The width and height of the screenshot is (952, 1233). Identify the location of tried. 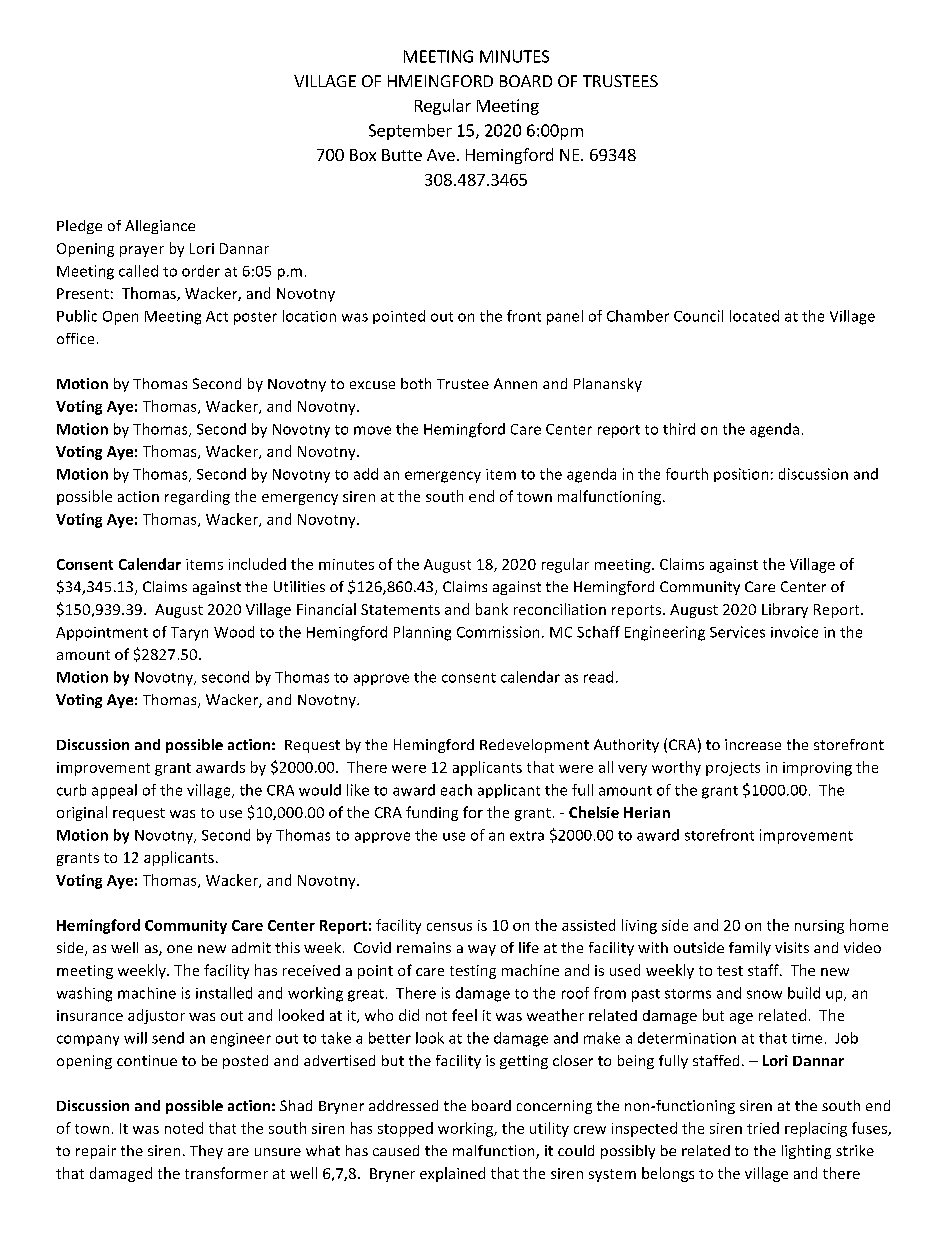
(763, 1128).
